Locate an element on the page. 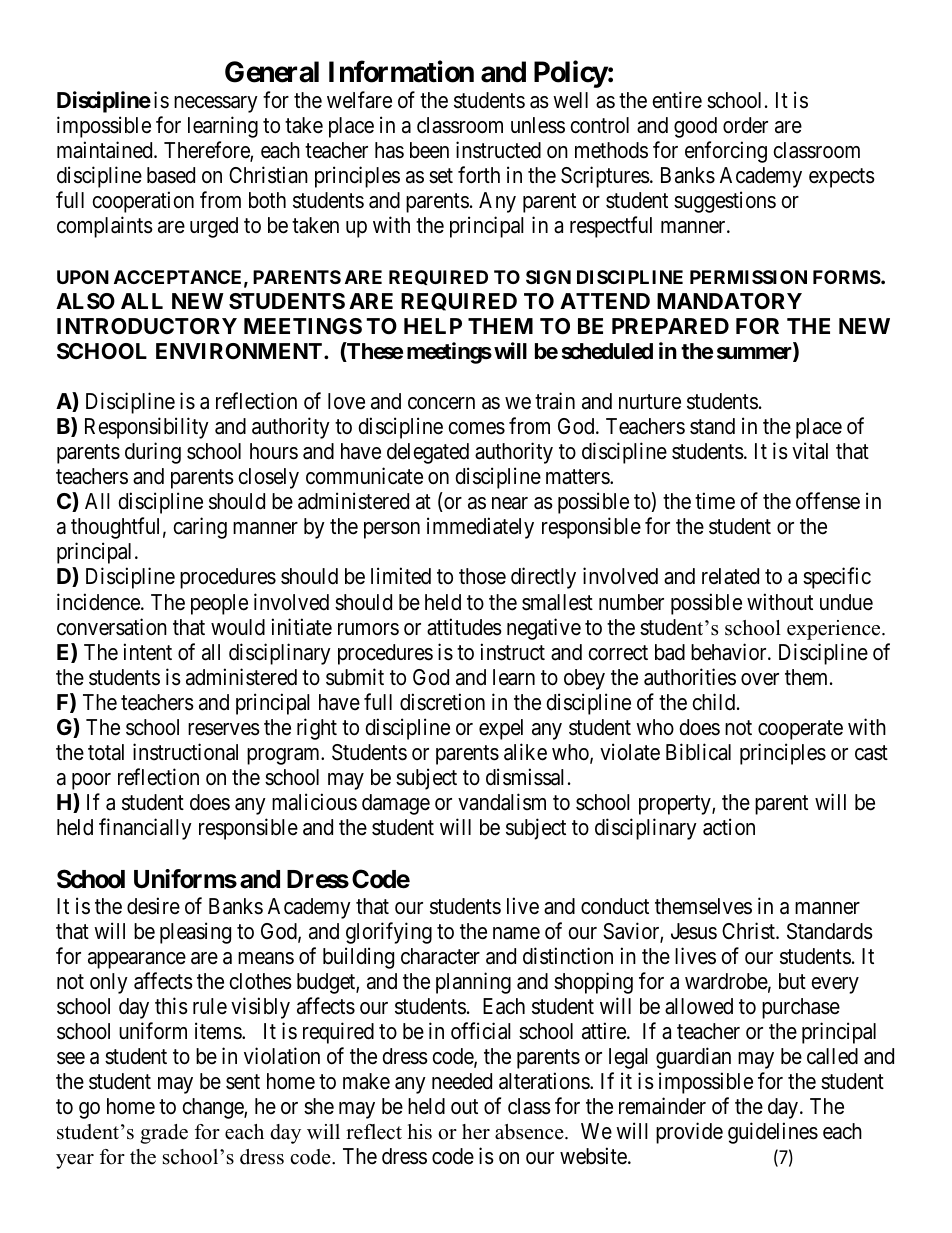 The width and height of the image is (952, 1233). unless is located at coordinates (538, 125).
